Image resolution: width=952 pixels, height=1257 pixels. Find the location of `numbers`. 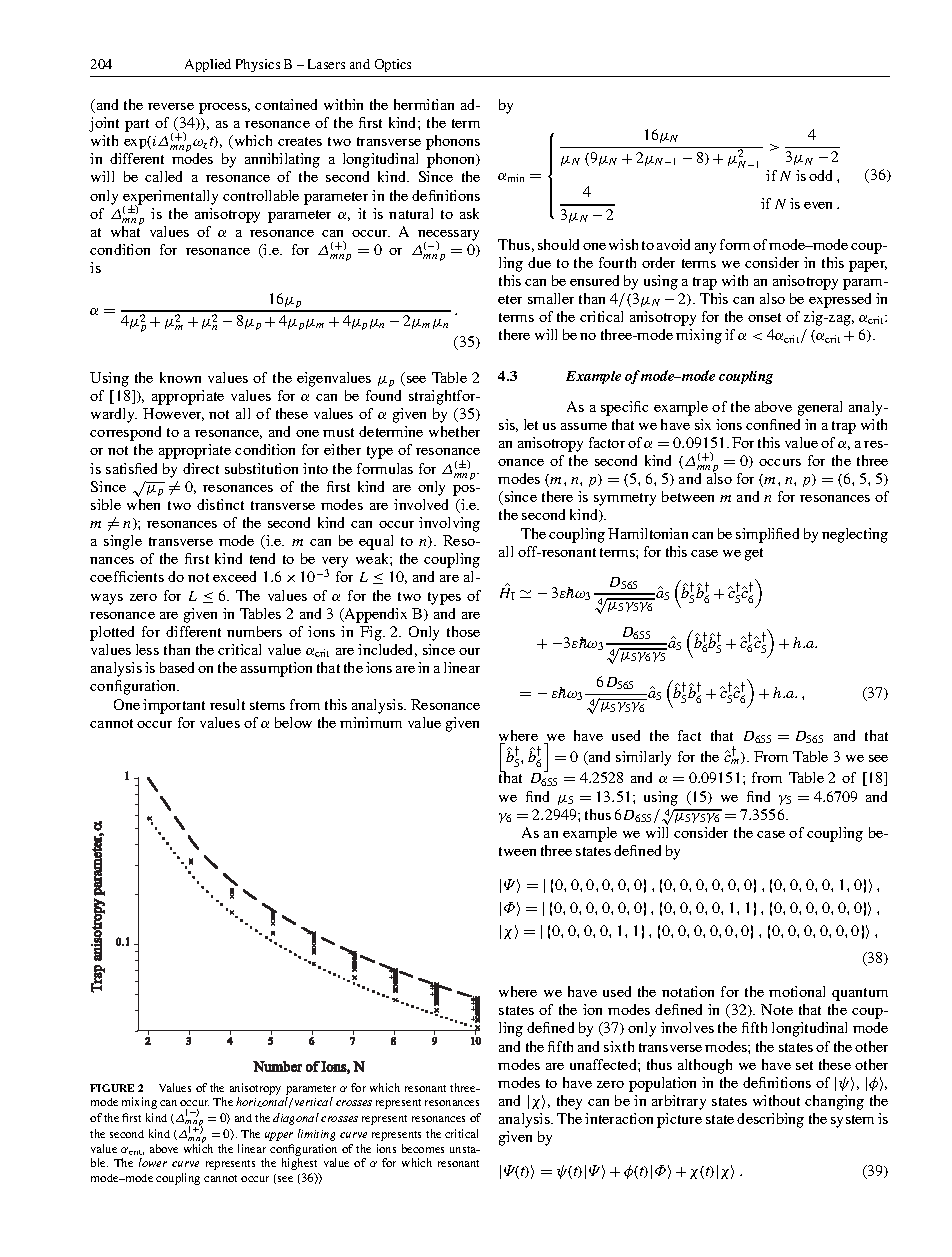

numbers is located at coordinates (254, 631).
